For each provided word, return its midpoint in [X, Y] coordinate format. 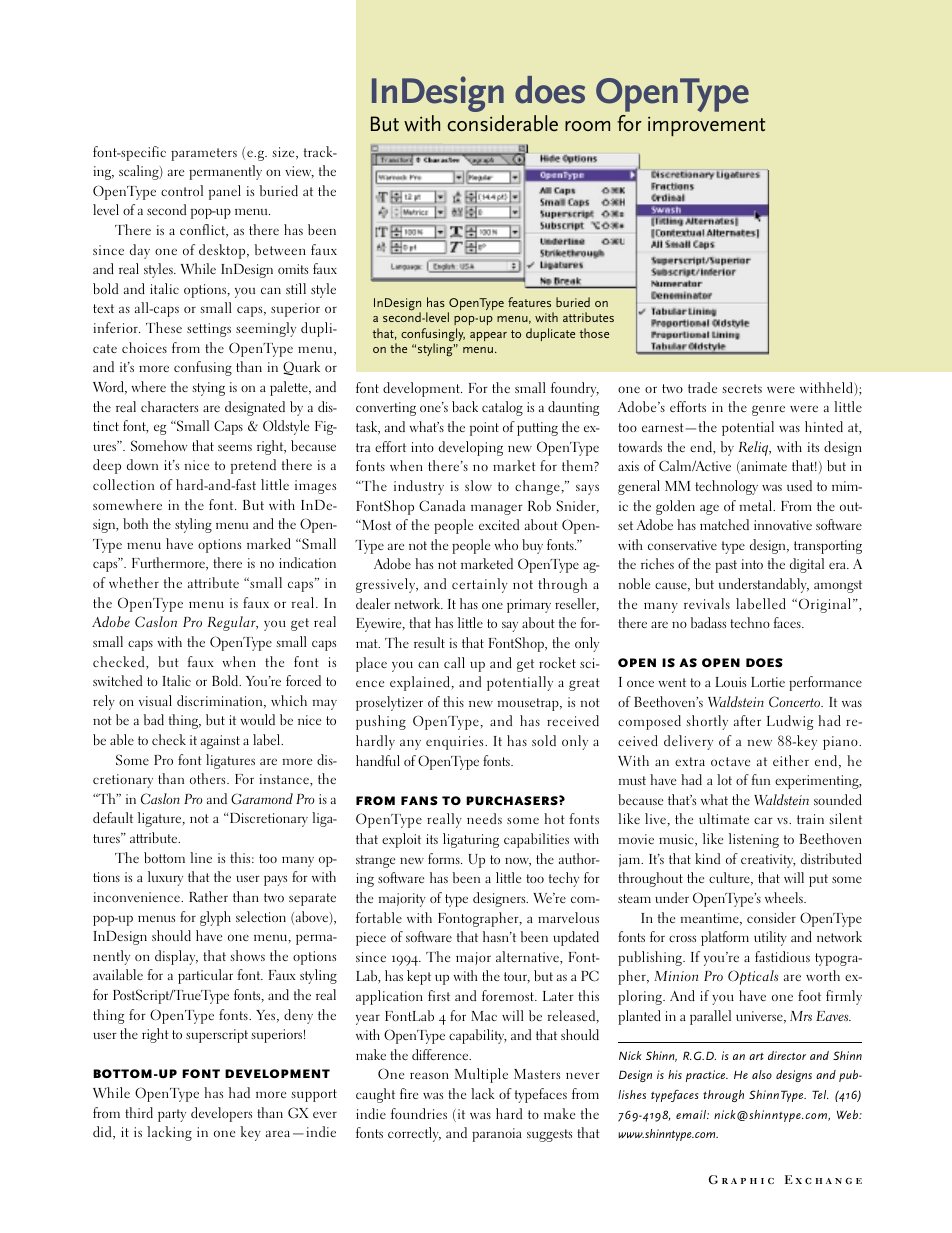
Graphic [741, 1179]
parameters [204, 154]
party [172, 1115]
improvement [706, 126]
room [587, 126]
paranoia [497, 1135]
